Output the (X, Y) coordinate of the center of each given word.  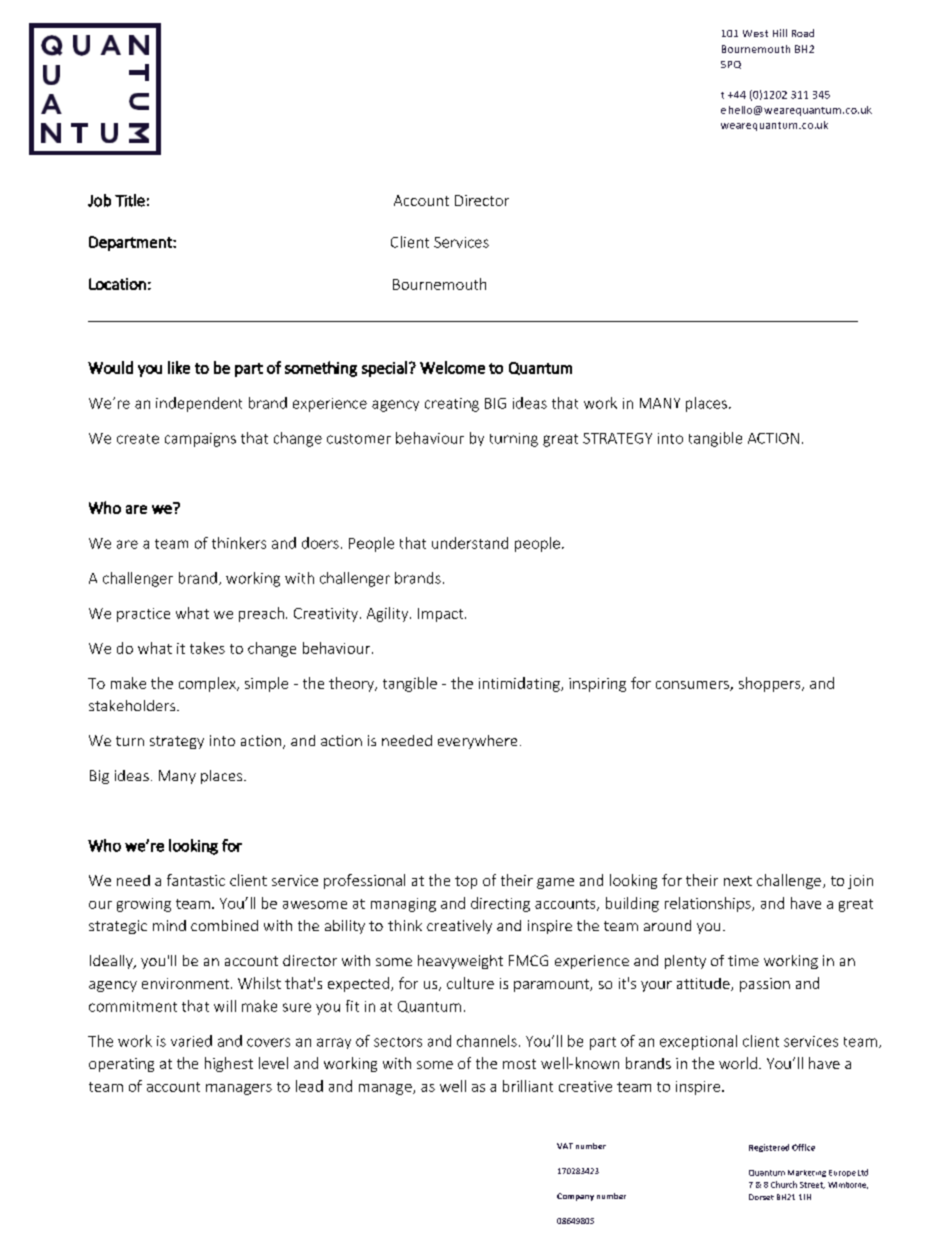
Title (130, 200)
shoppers (771, 684)
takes (207, 648)
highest (229, 1064)
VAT (565, 1146)
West (755, 33)
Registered (769, 1148)
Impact (442, 615)
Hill (780, 33)
